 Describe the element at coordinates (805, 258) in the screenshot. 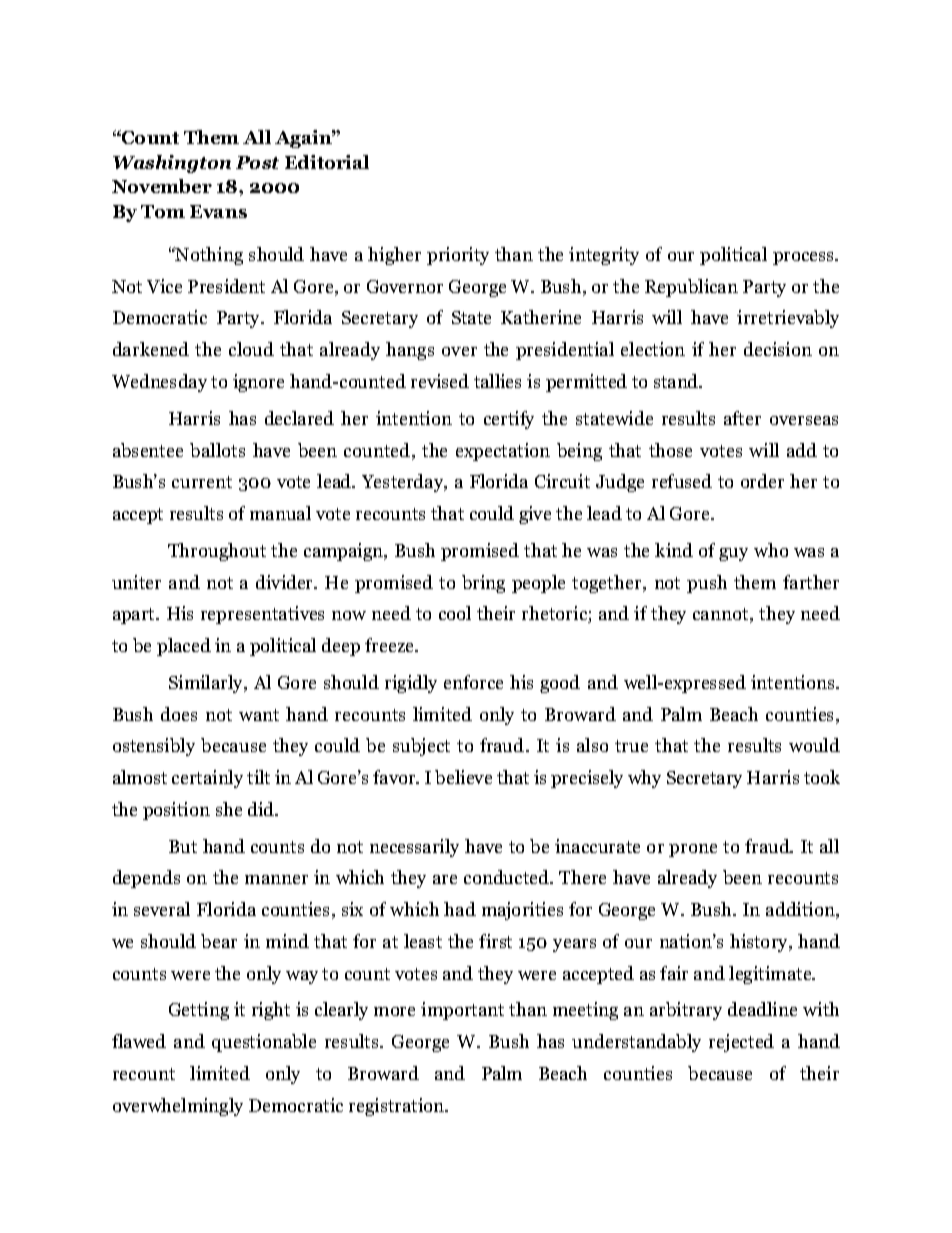

I see `process` at that location.
